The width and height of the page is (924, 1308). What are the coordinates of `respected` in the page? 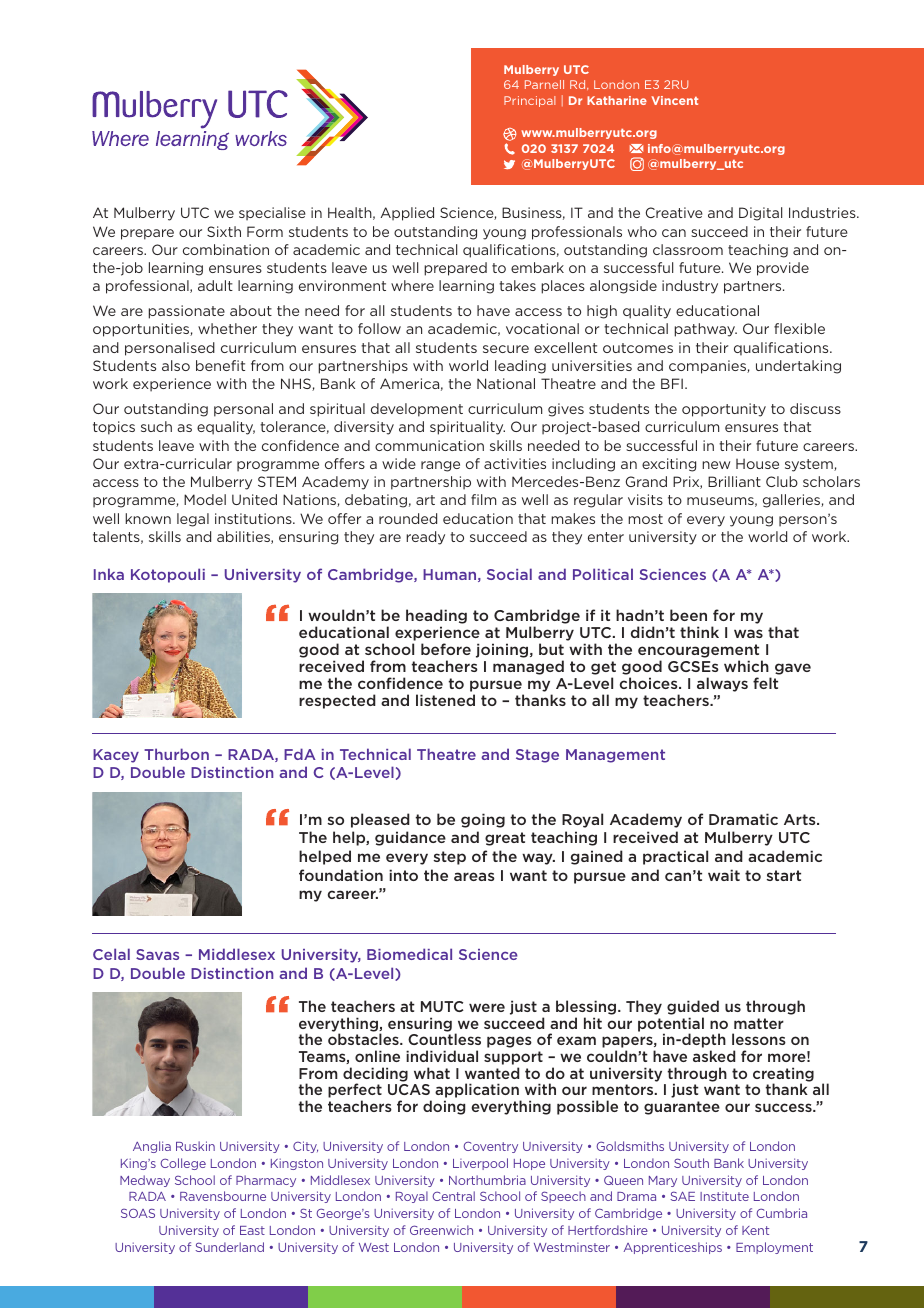 It's located at (337, 701).
